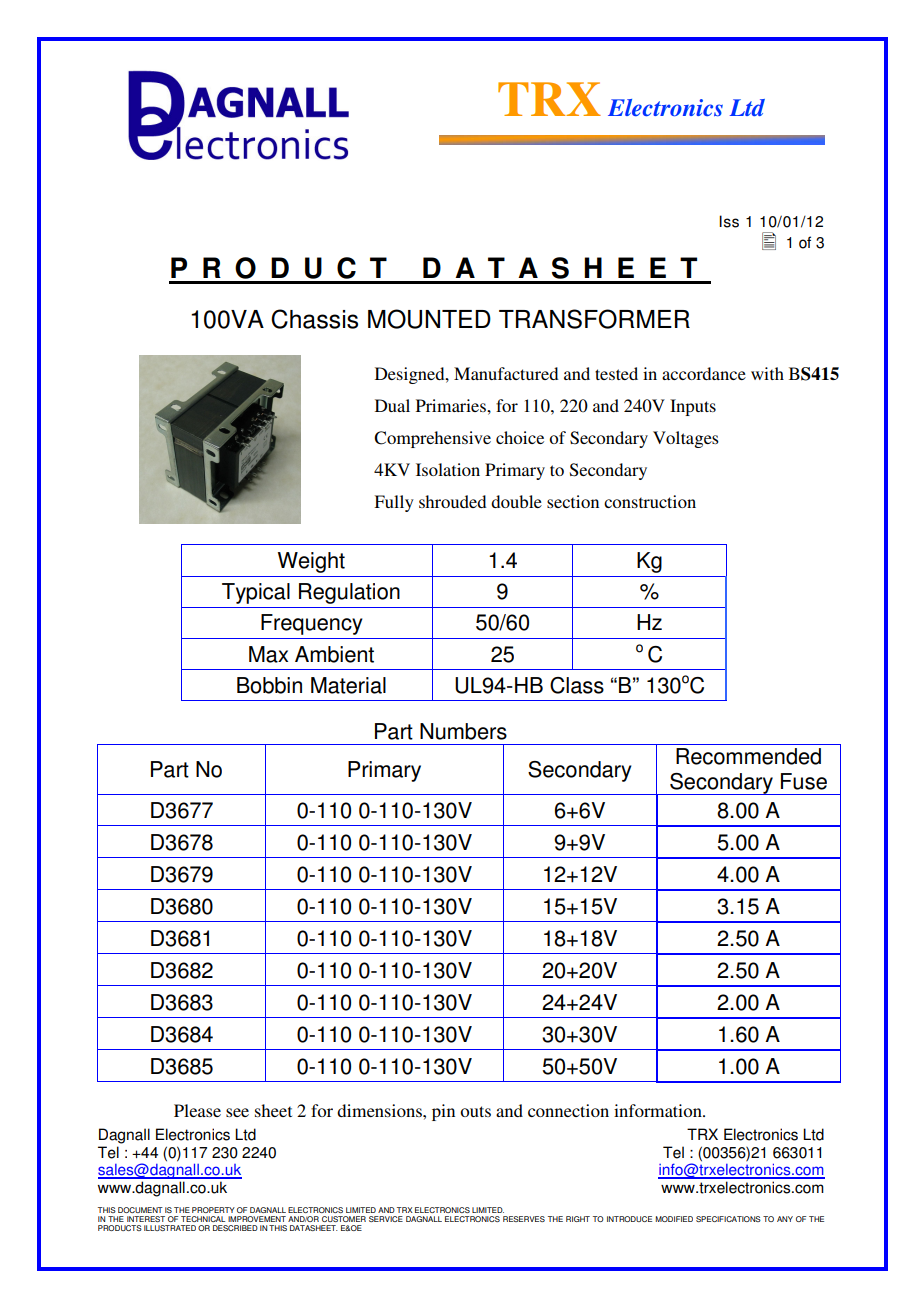 This image has height=1308, width=924. What do you see at coordinates (524, 1219) in the image?
I see `RESERVES` at bounding box center [524, 1219].
